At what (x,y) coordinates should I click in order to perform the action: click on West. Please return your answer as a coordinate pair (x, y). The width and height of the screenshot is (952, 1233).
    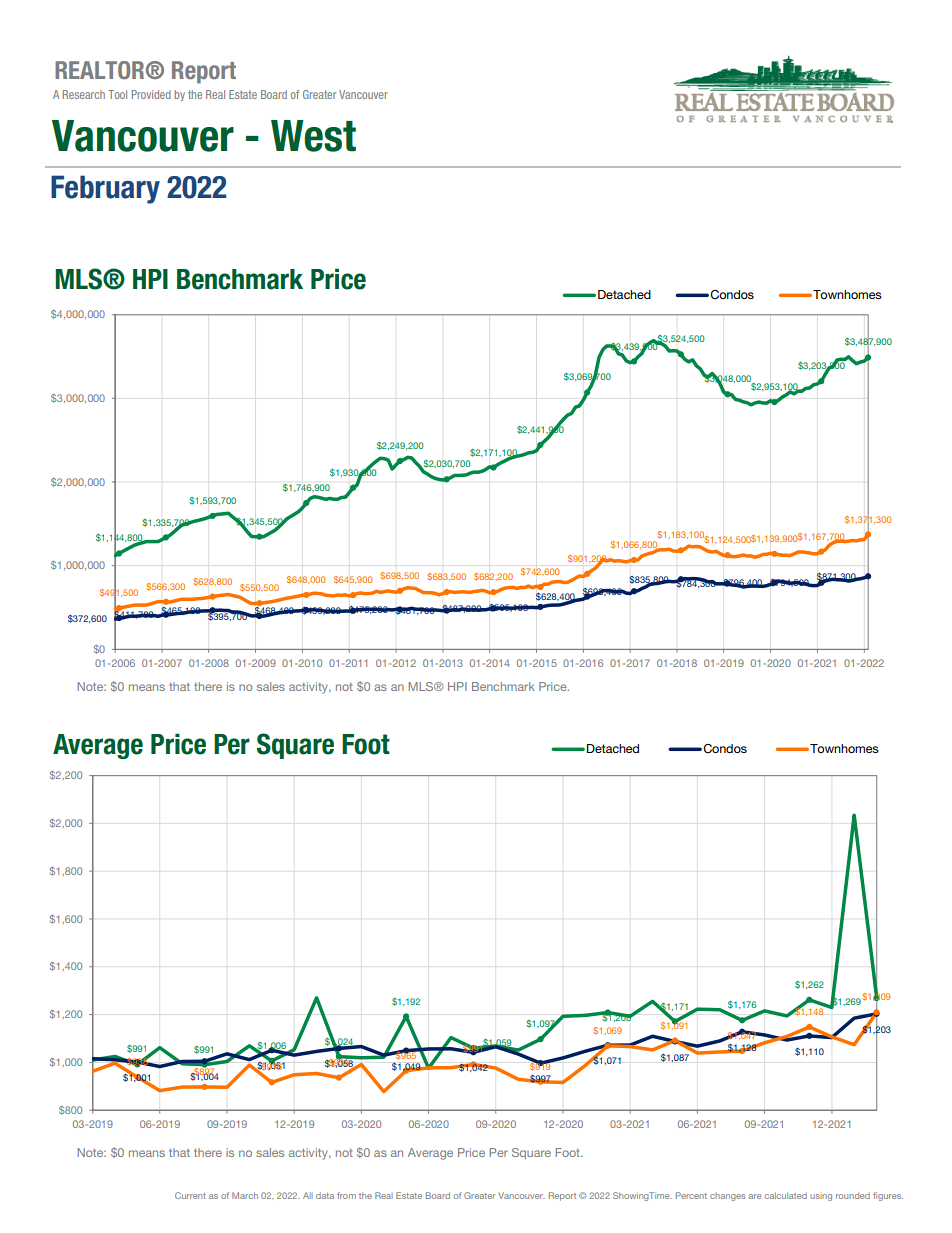
    Looking at the image, I should click on (313, 136).
